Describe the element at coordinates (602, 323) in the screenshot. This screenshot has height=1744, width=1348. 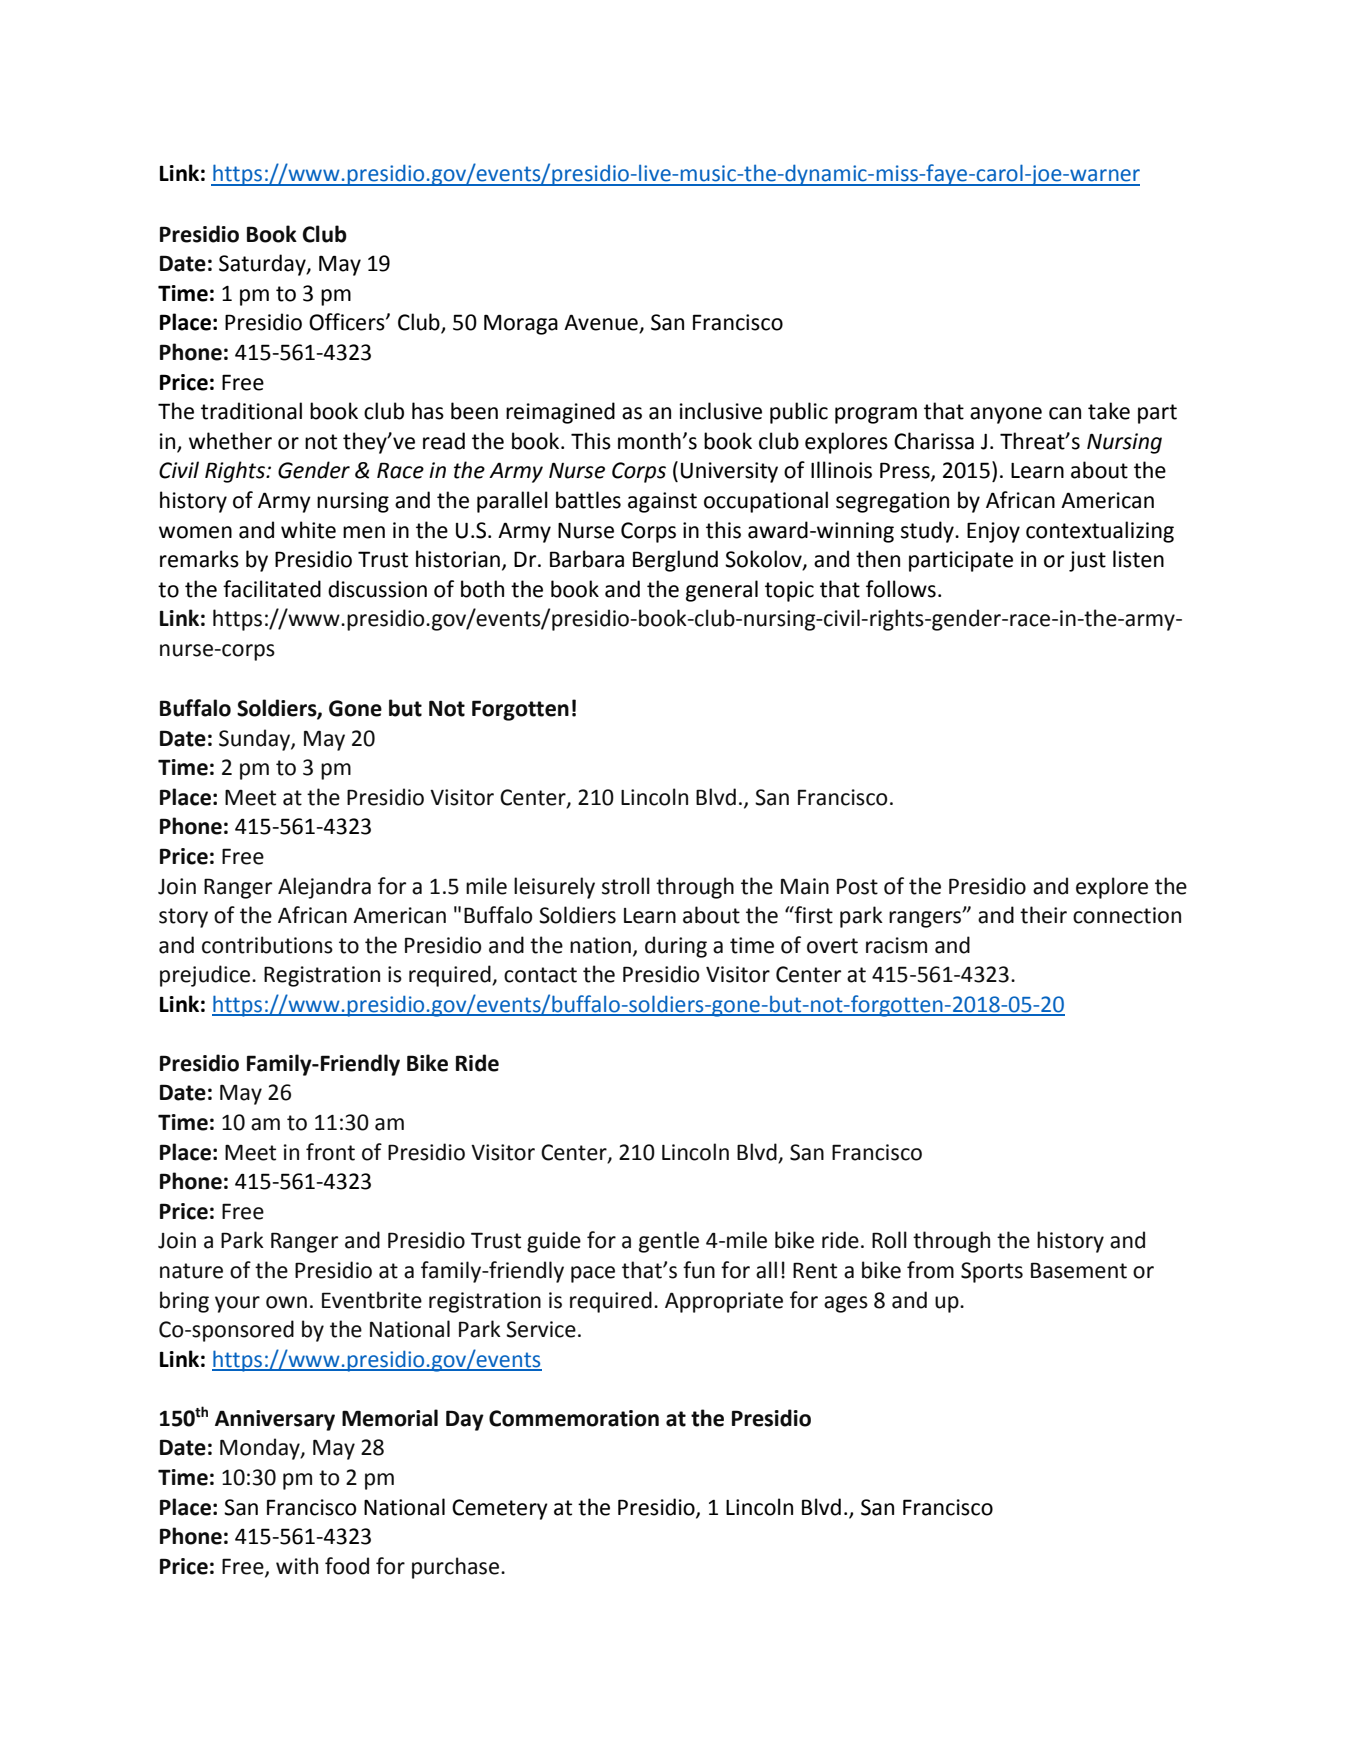
I see `Avenue` at that location.
